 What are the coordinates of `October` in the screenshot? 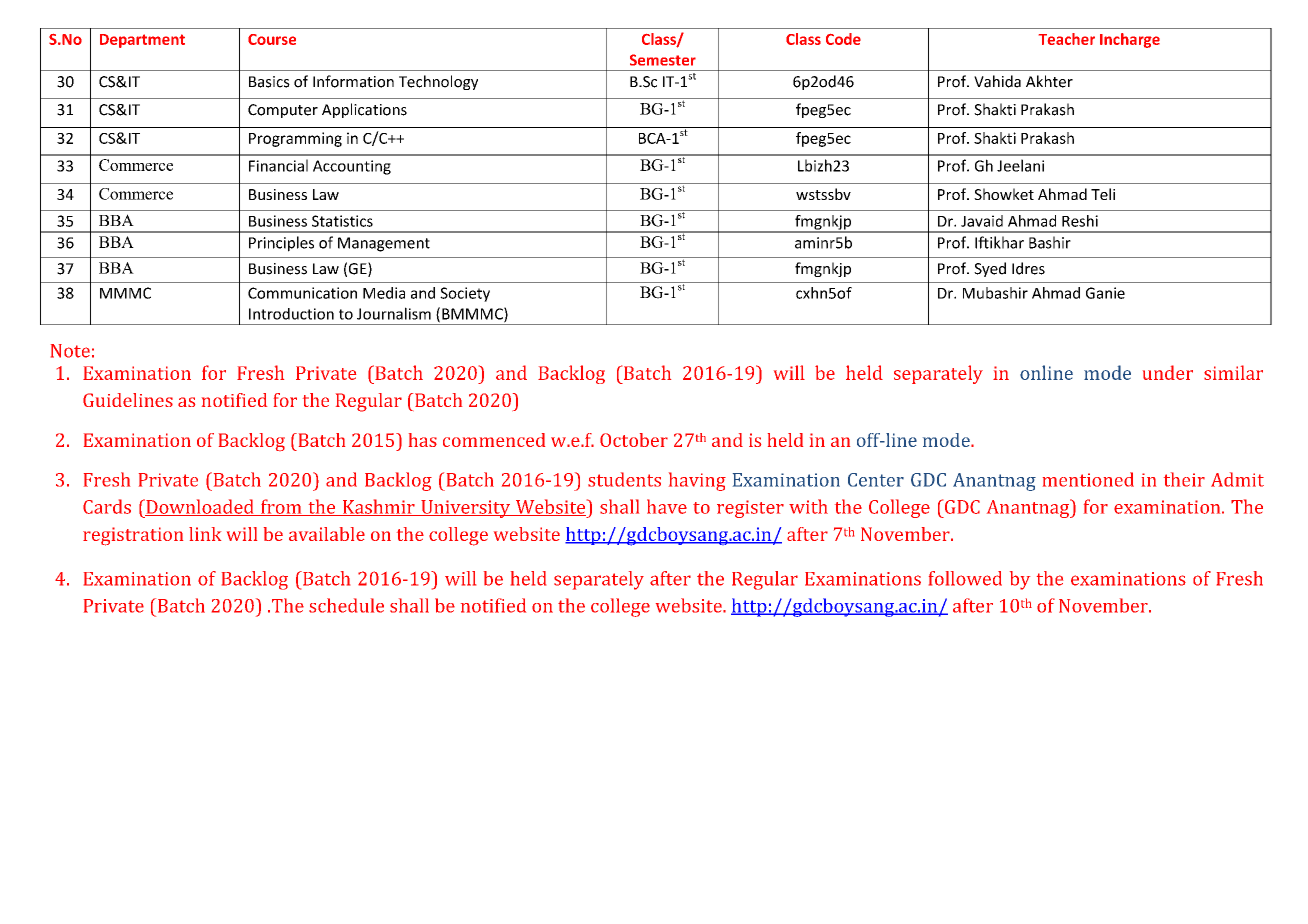 It's located at (634, 440).
